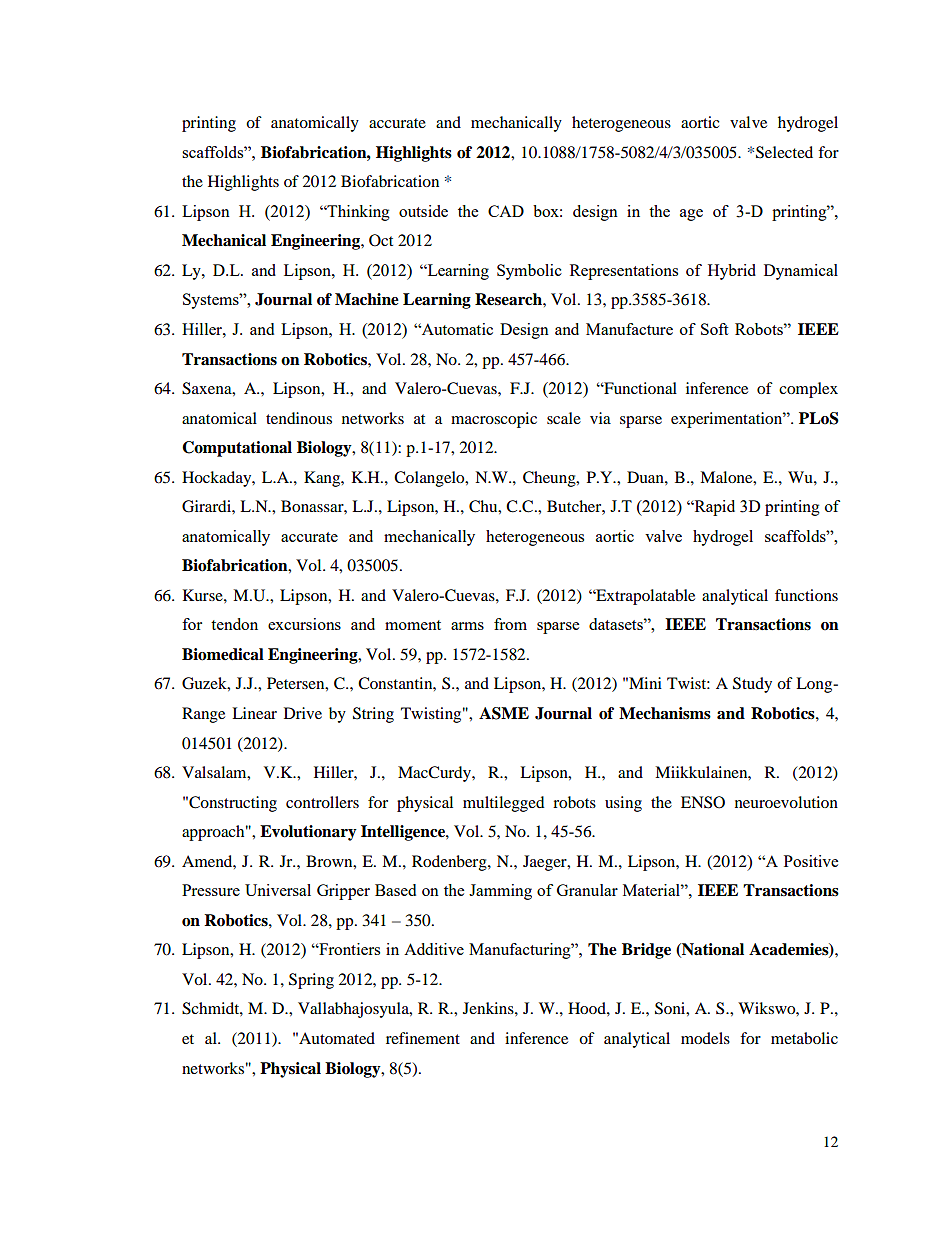  I want to click on models, so click(705, 1038).
